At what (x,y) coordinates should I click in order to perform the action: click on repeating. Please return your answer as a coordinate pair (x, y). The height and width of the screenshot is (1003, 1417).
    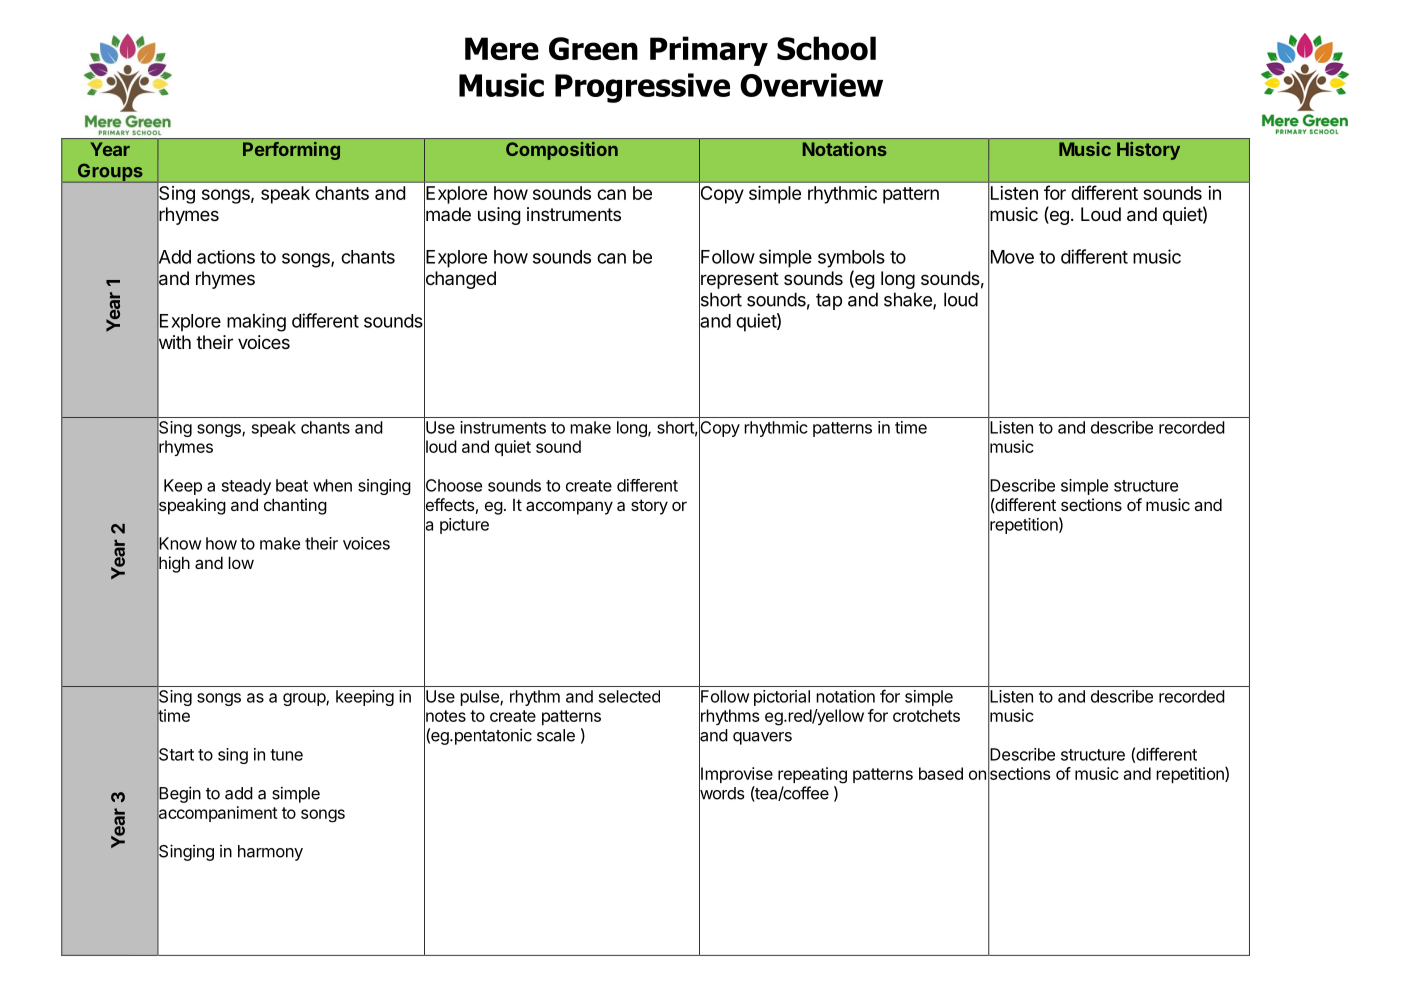
    Looking at the image, I should click on (812, 775).
